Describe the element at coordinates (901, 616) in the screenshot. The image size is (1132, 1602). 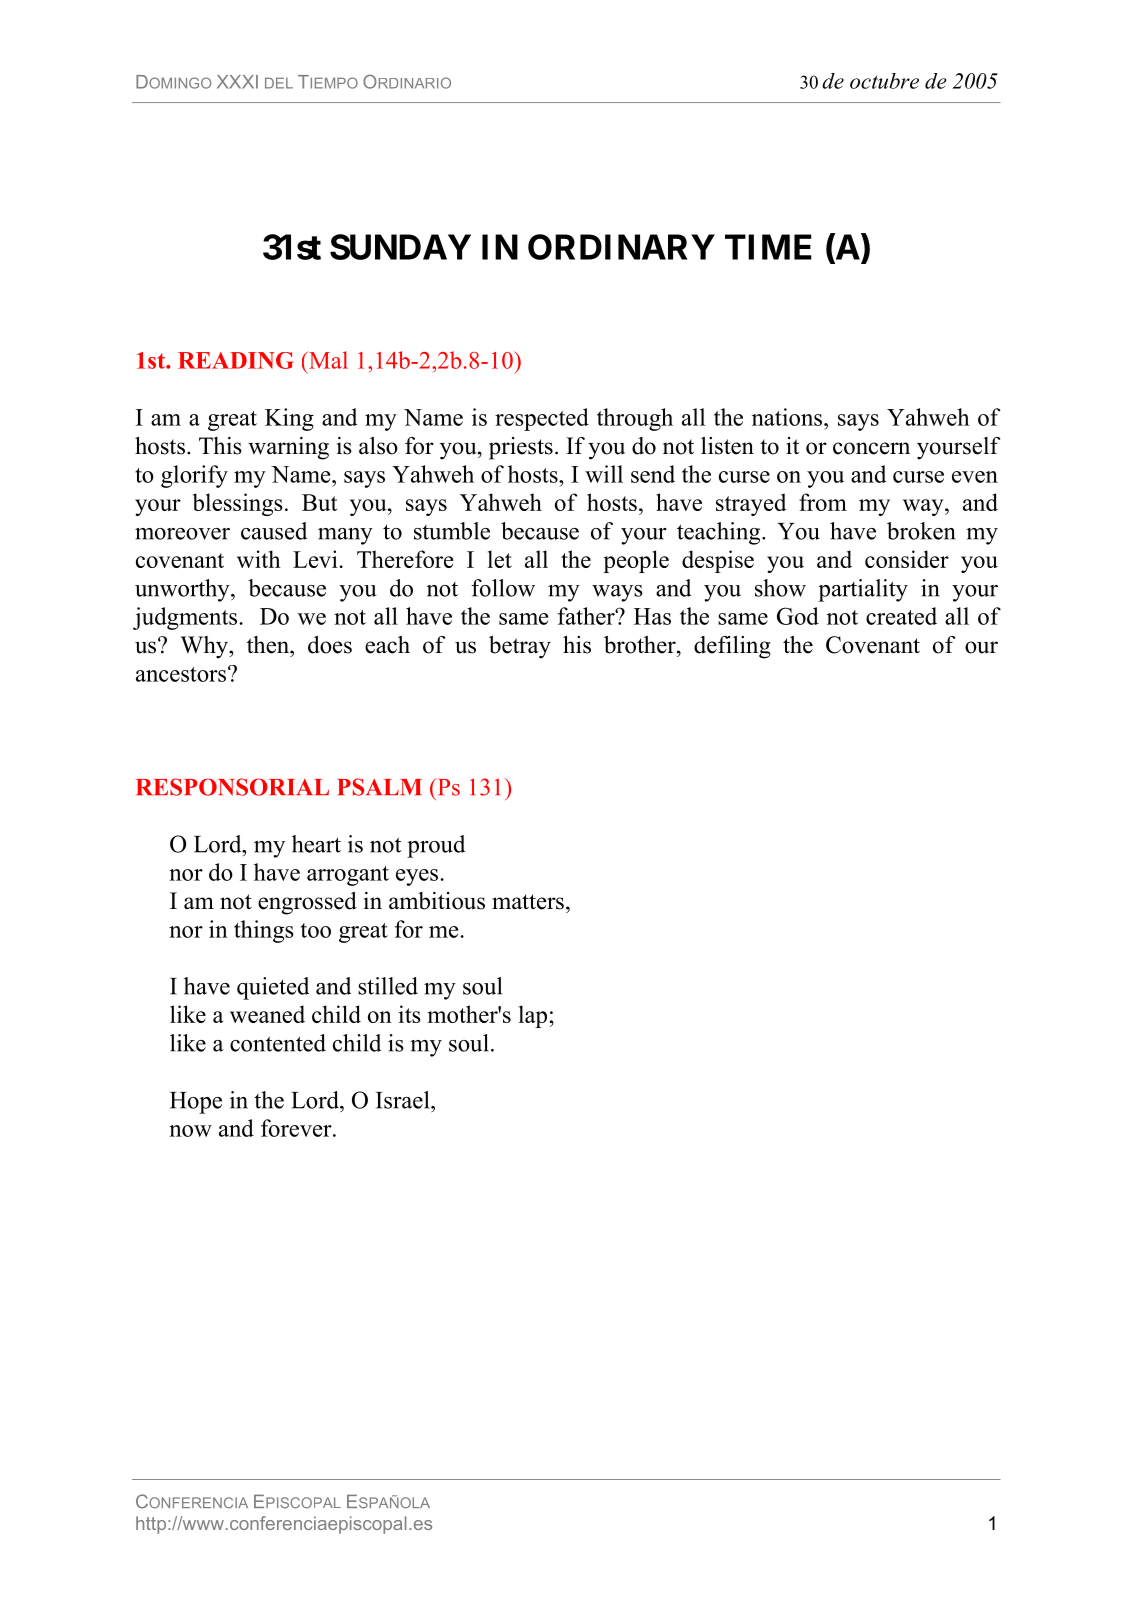
I see `created` at that location.
